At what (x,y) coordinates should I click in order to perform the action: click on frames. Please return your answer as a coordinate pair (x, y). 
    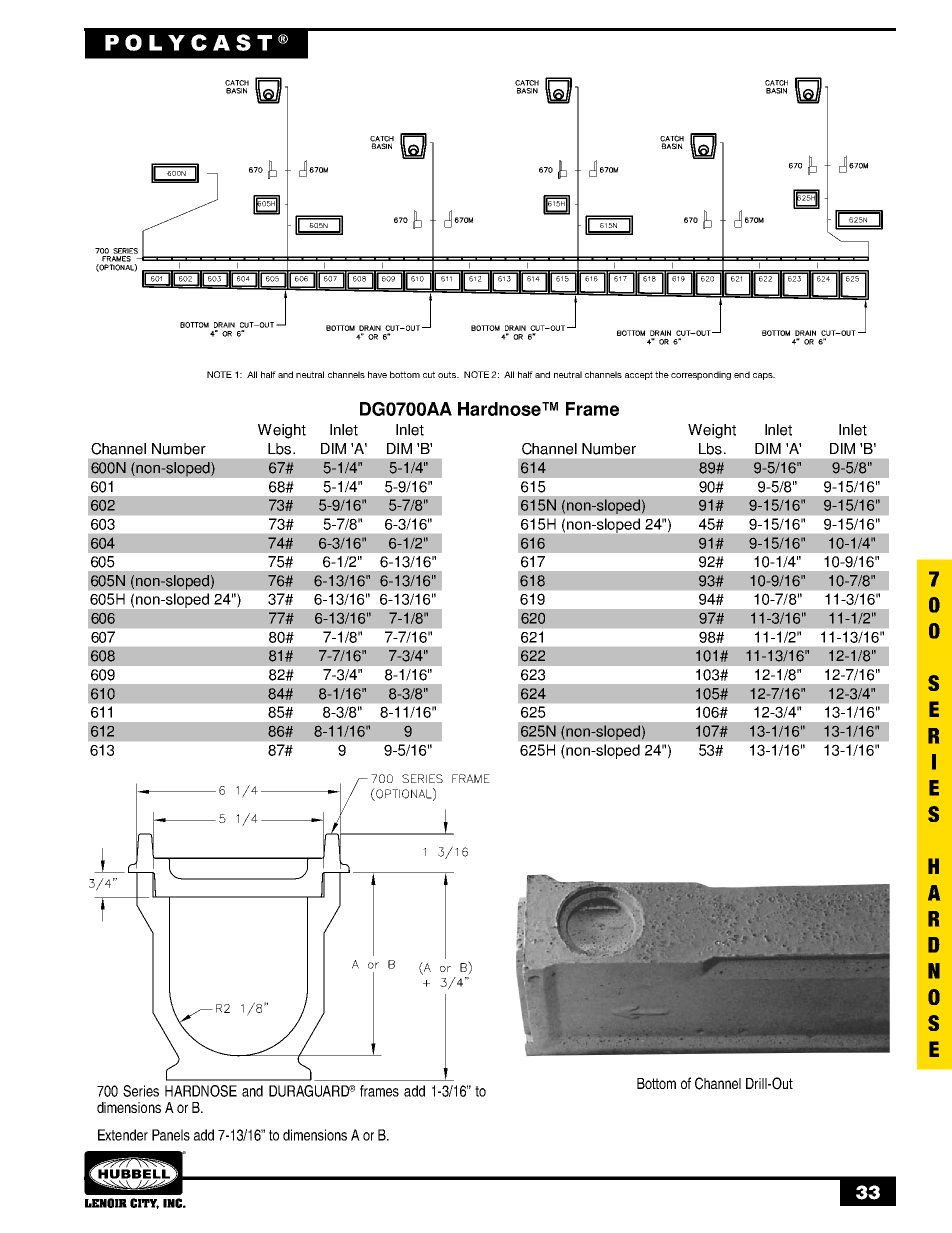
    Looking at the image, I should click on (379, 1091).
